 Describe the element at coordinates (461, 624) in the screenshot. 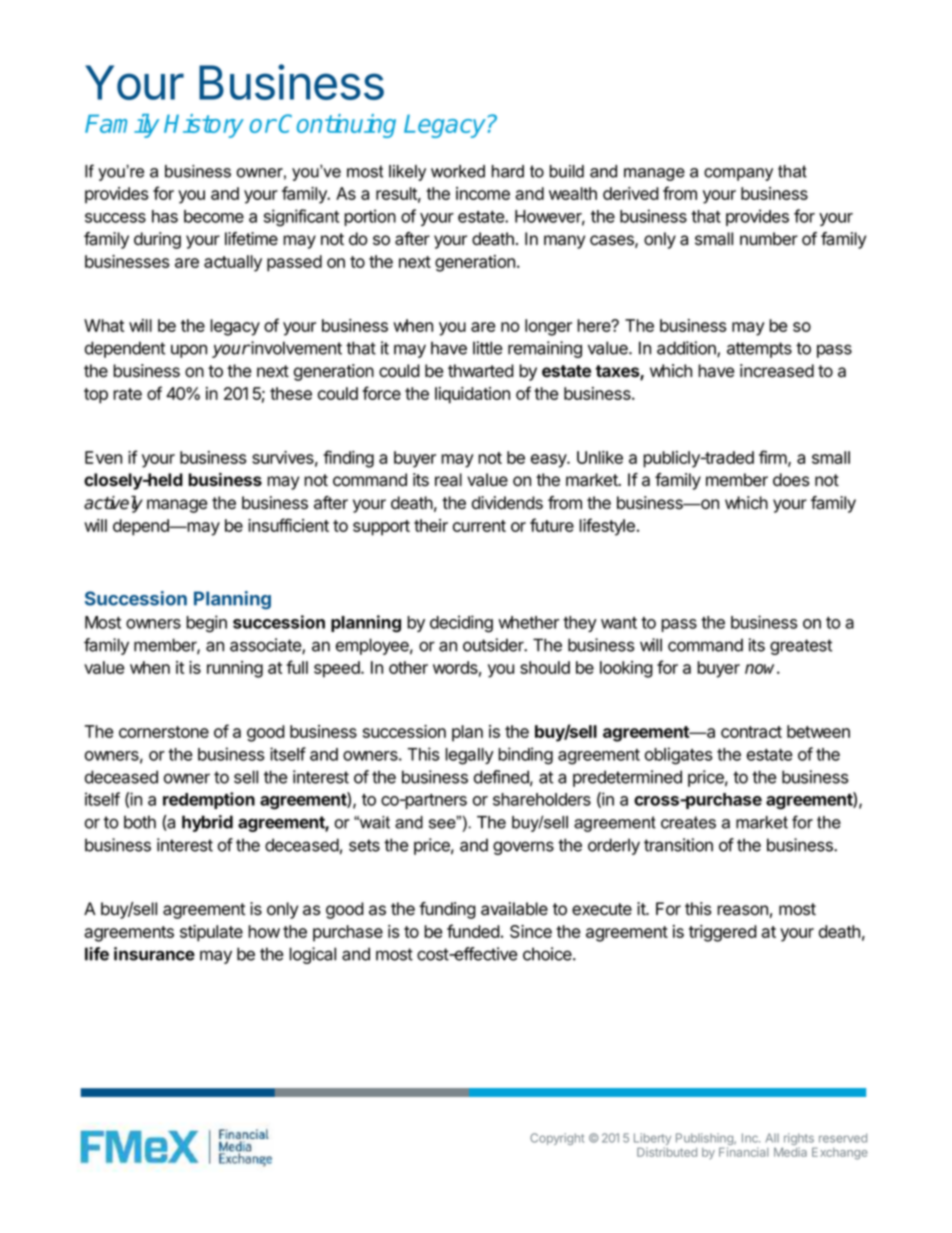

I see `deciding` at that location.
